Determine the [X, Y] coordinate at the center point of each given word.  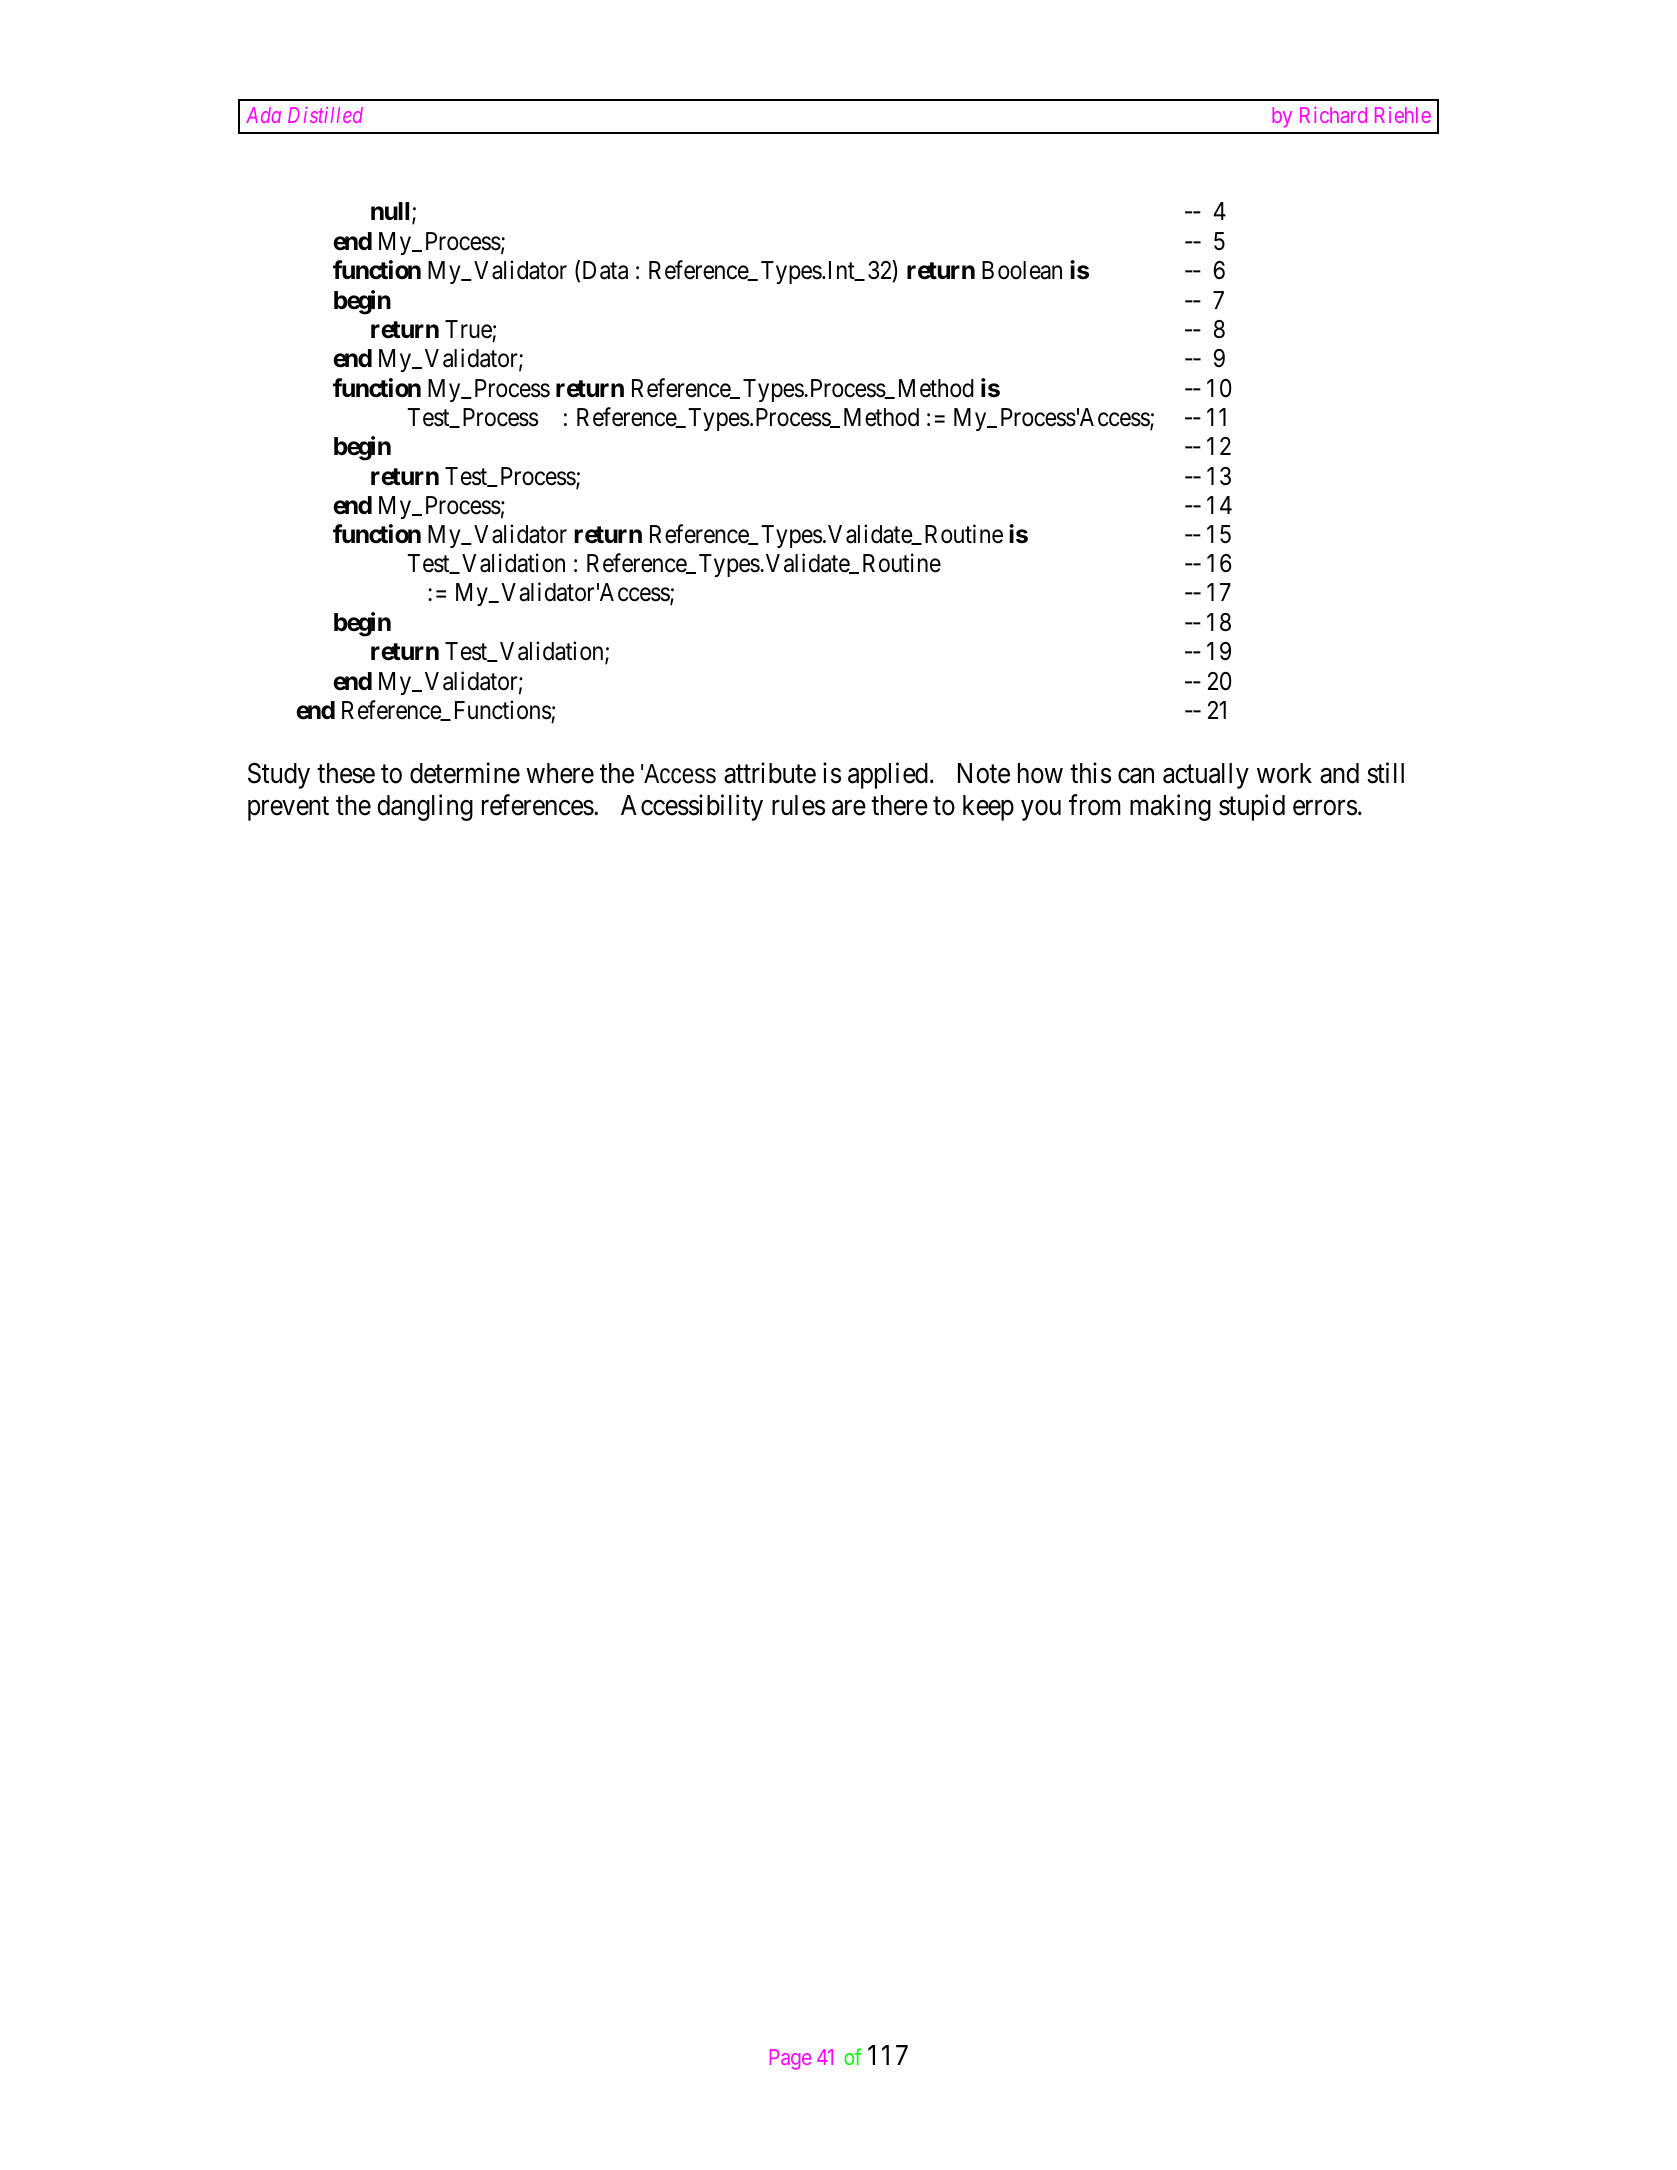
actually [1206, 776]
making [1170, 807]
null [392, 213]
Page [790, 2059]
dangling [425, 807]
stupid [1252, 807]
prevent [288, 809]
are [849, 808]
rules [798, 805]
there [899, 805]
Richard [1333, 115]
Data [605, 270]
